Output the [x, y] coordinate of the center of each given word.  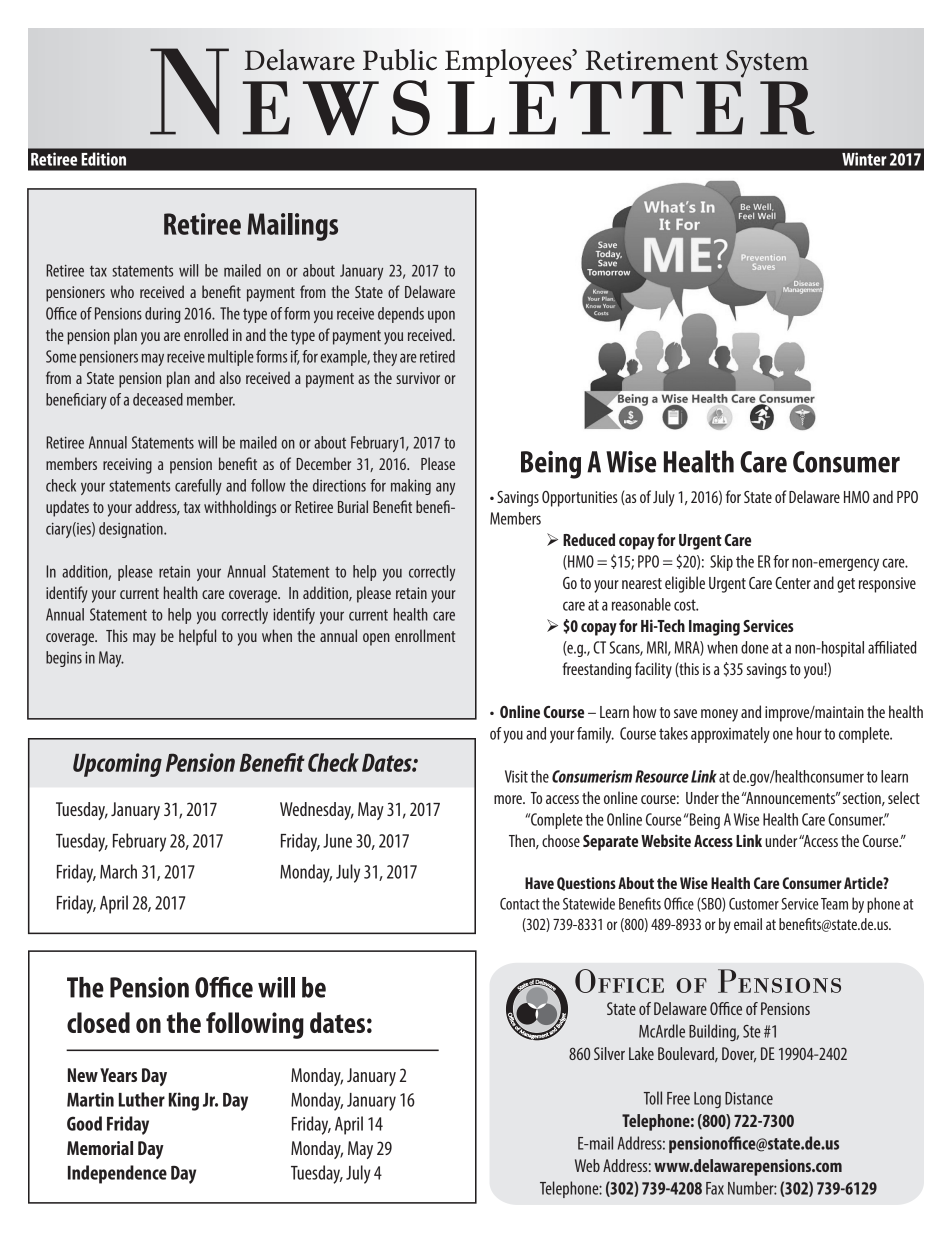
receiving [127, 466]
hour [809, 733]
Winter [864, 159]
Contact [520, 904]
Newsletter [482, 92]
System [767, 64]
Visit [516, 776]
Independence [117, 1174]
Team [834, 904]
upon [441, 316]
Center [793, 583]
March [118, 871]
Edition [103, 159]
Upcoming [117, 765]
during [163, 315]
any [445, 488]
